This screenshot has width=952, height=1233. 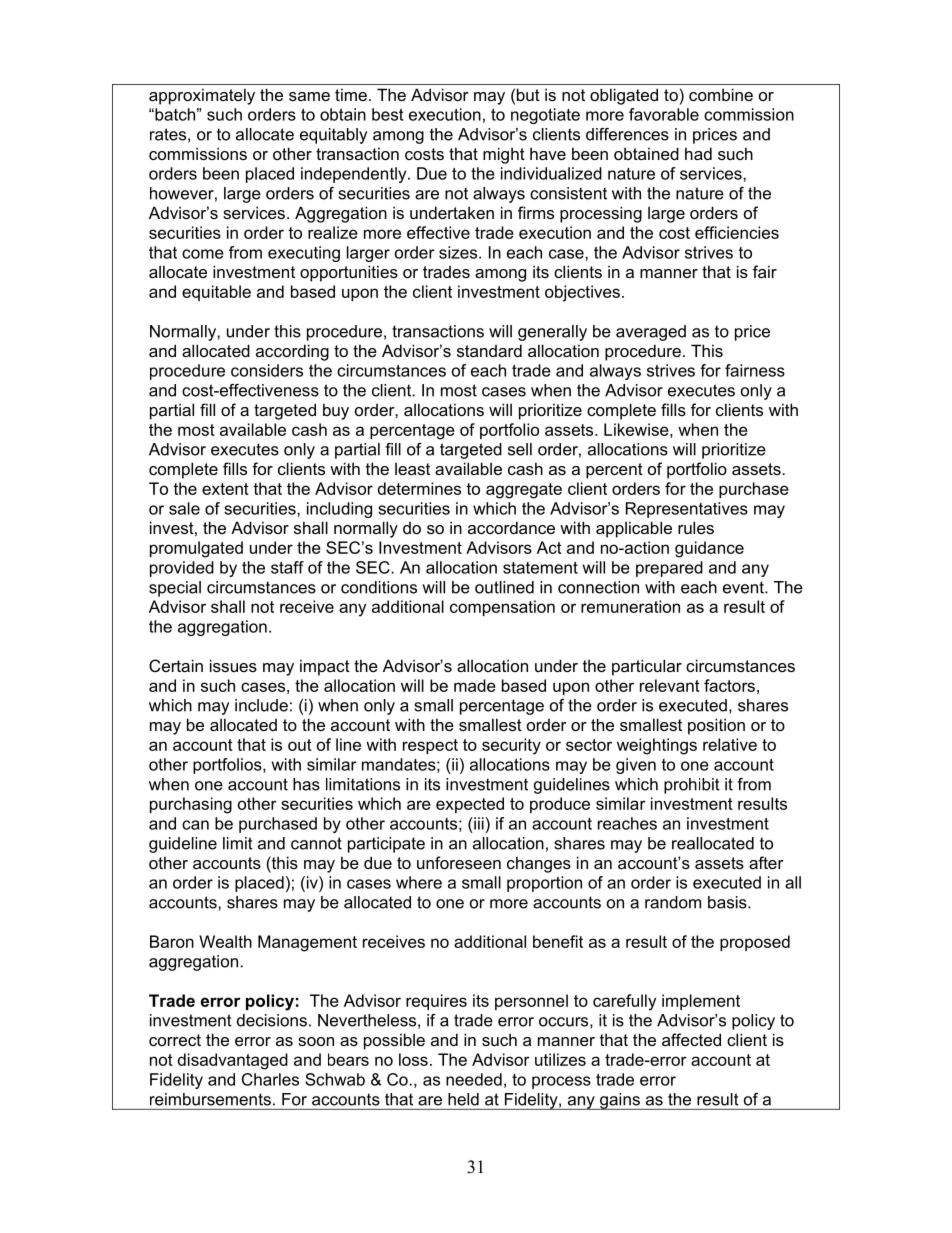 What do you see at coordinates (687, 510) in the screenshot?
I see `Representatives` at bounding box center [687, 510].
